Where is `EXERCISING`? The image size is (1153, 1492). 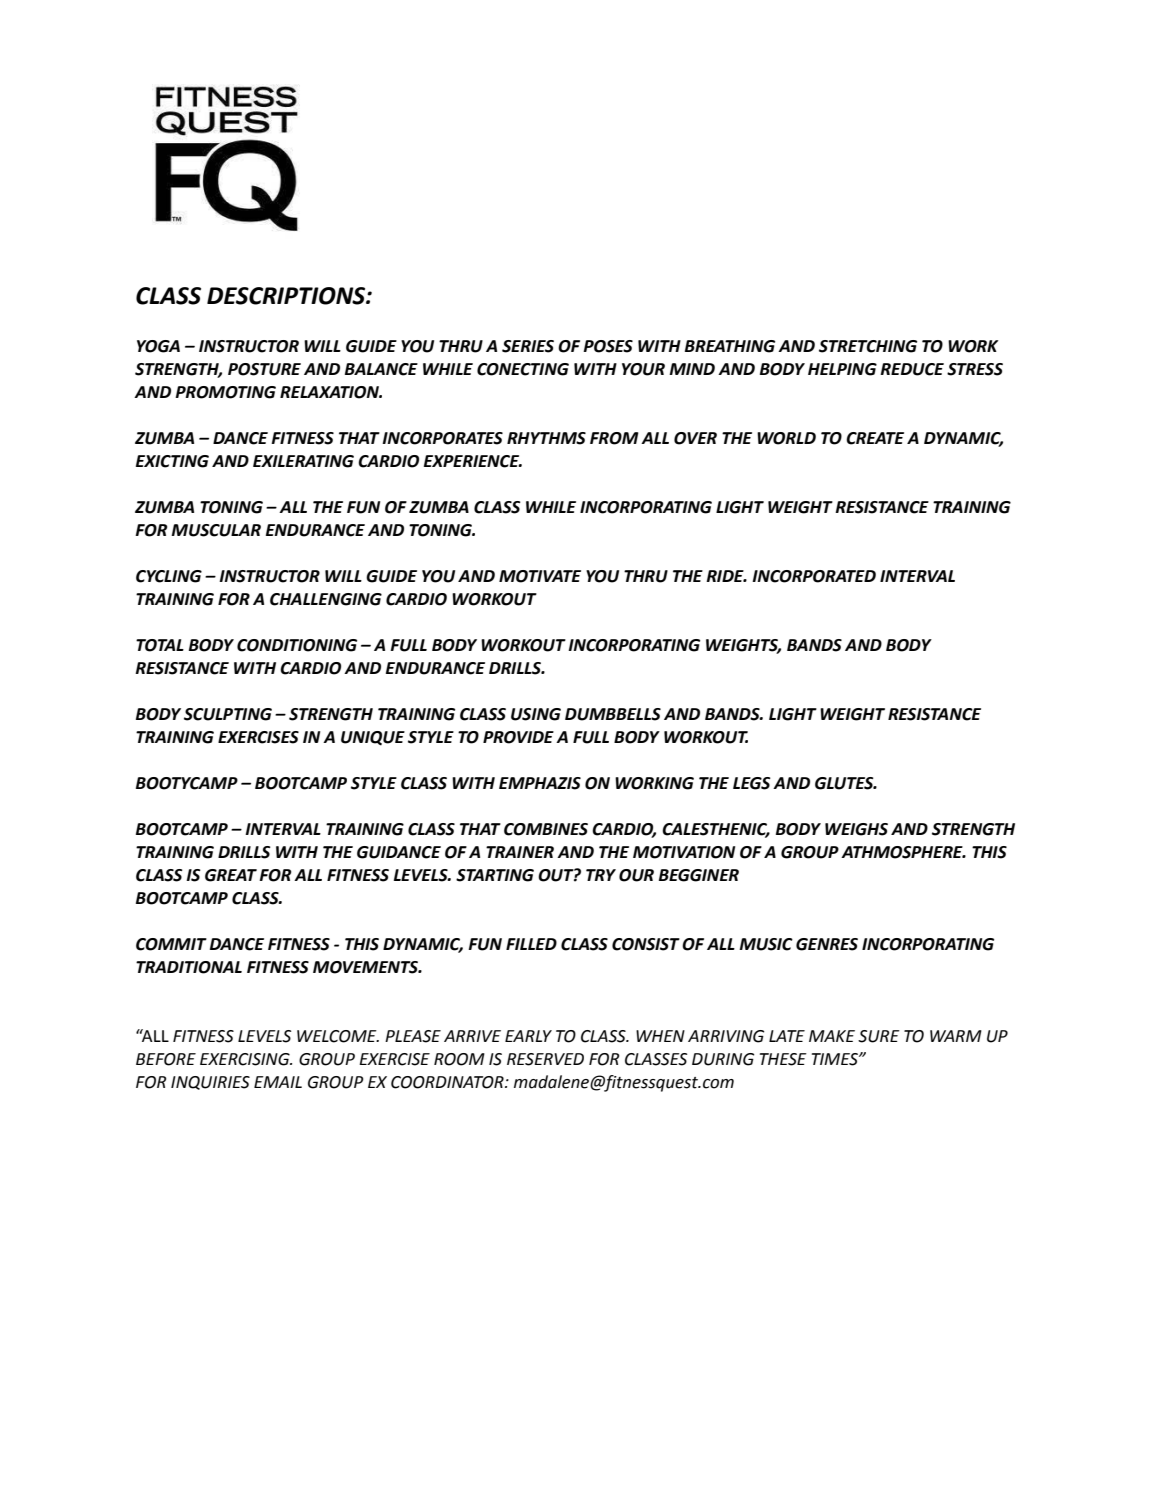 EXERCISING is located at coordinates (246, 1059).
